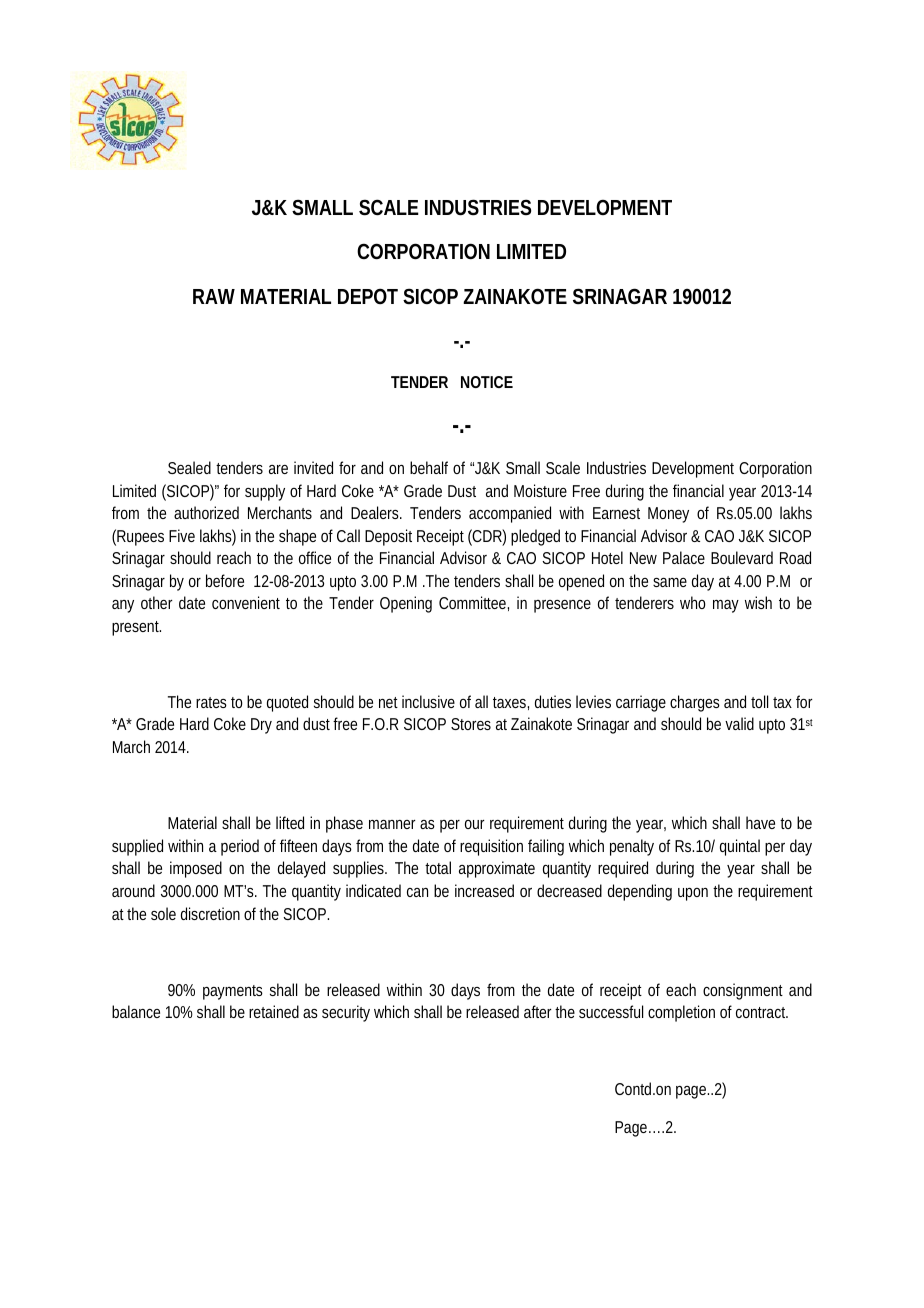 This document has height=1308, width=924. What do you see at coordinates (182, 535) in the document?
I see `Five` at bounding box center [182, 535].
